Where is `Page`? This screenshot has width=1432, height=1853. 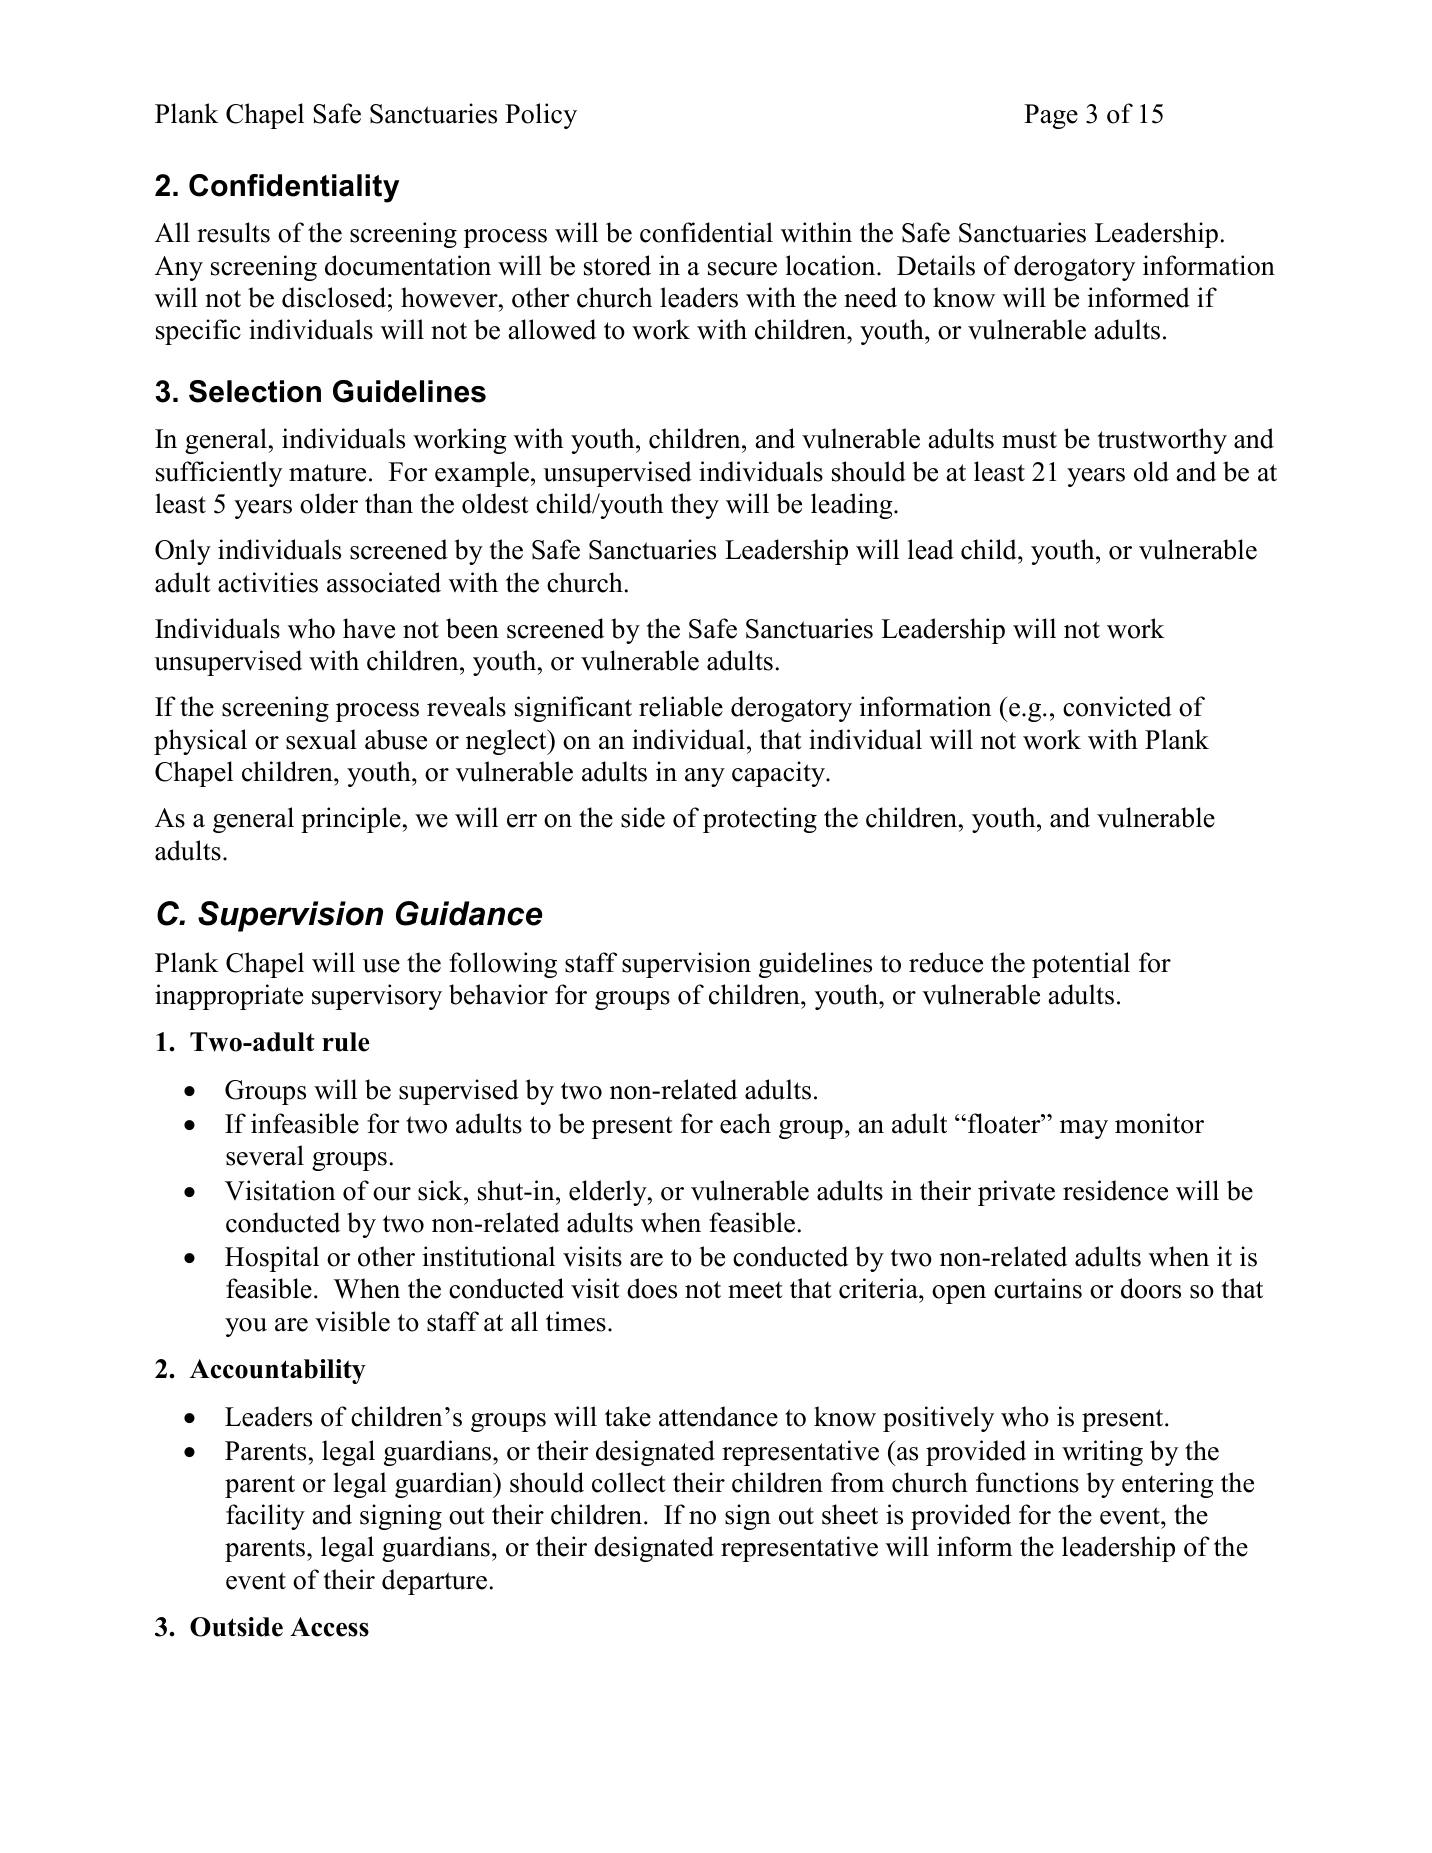
Page is located at coordinates (1051, 116).
